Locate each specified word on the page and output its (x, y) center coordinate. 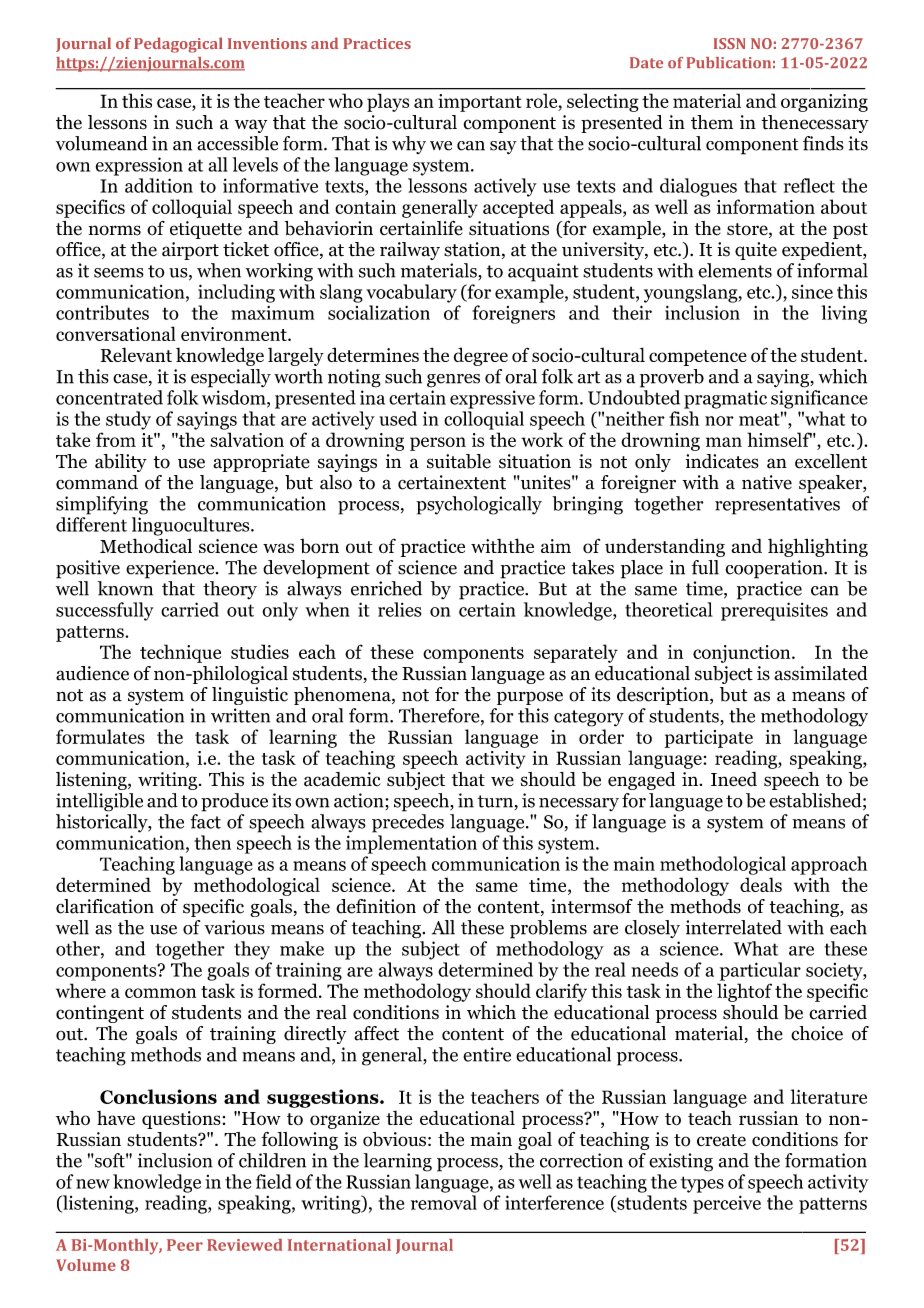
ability (121, 463)
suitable (459, 461)
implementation (411, 844)
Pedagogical (178, 45)
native (767, 482)
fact (206, 821)
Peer (185, 1245)
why (409, 145)
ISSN (730, 43)
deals (761, 884)
